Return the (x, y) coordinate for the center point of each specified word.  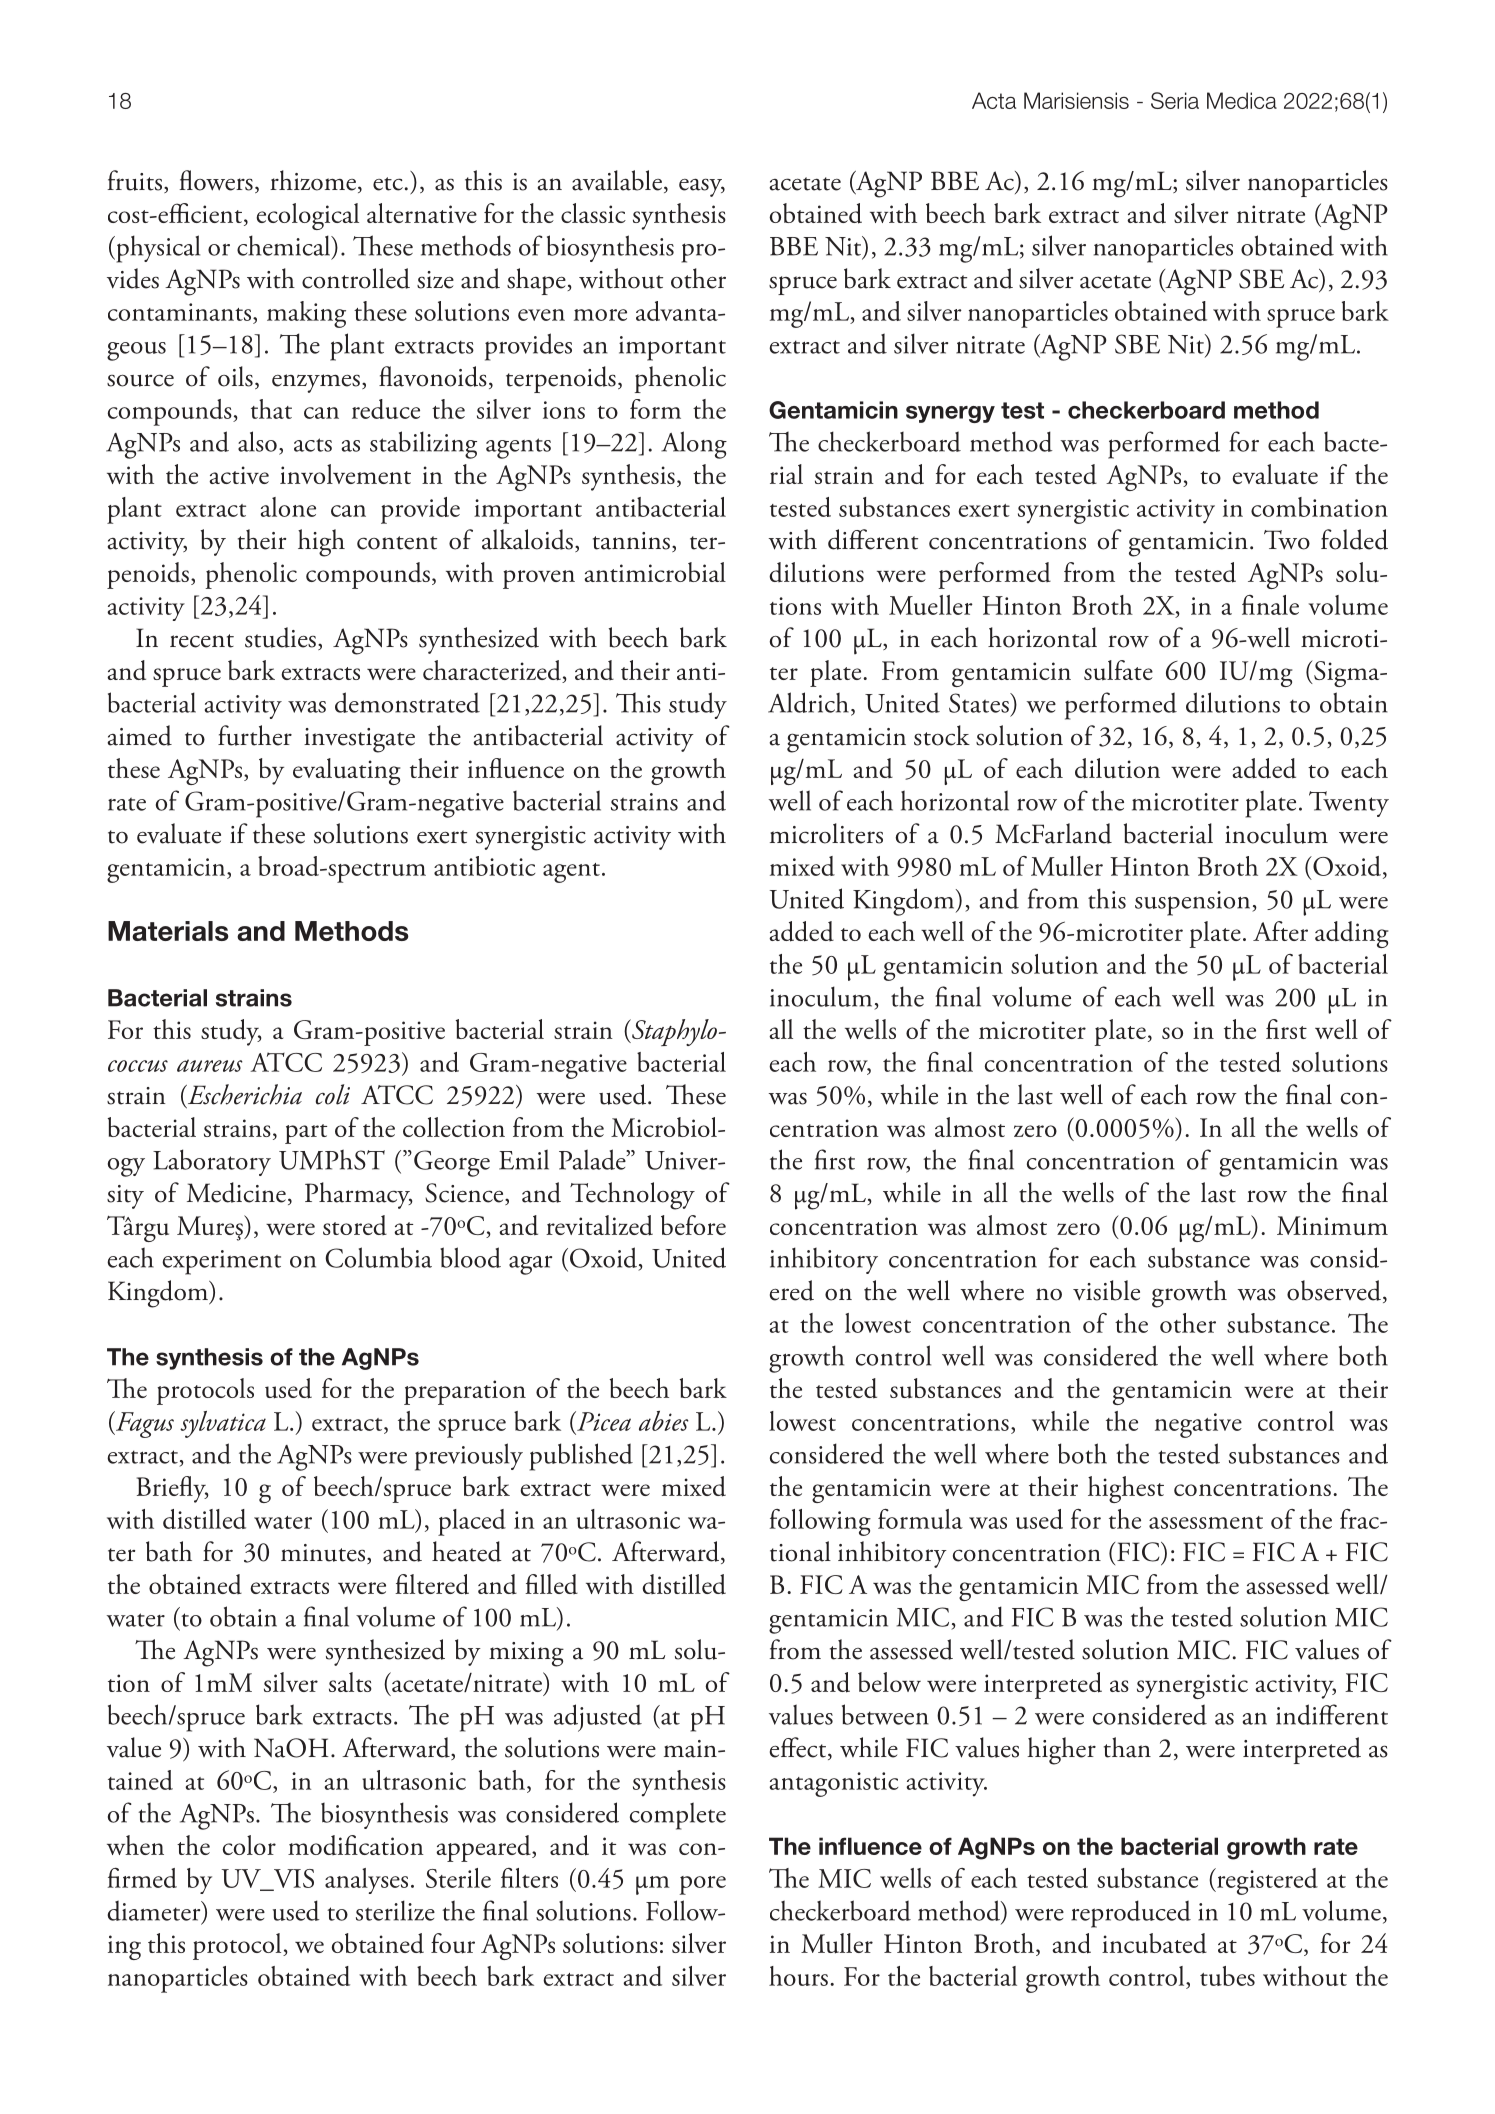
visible (1106, 1290)
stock (942, 735)
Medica (1242, 100)
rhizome (313, 180)
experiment (221, 1262)
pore (703, 1885)
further (255, 735)
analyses (366, 1881)
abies (664, 1421)
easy (702, 187)
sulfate (1118, 670)
